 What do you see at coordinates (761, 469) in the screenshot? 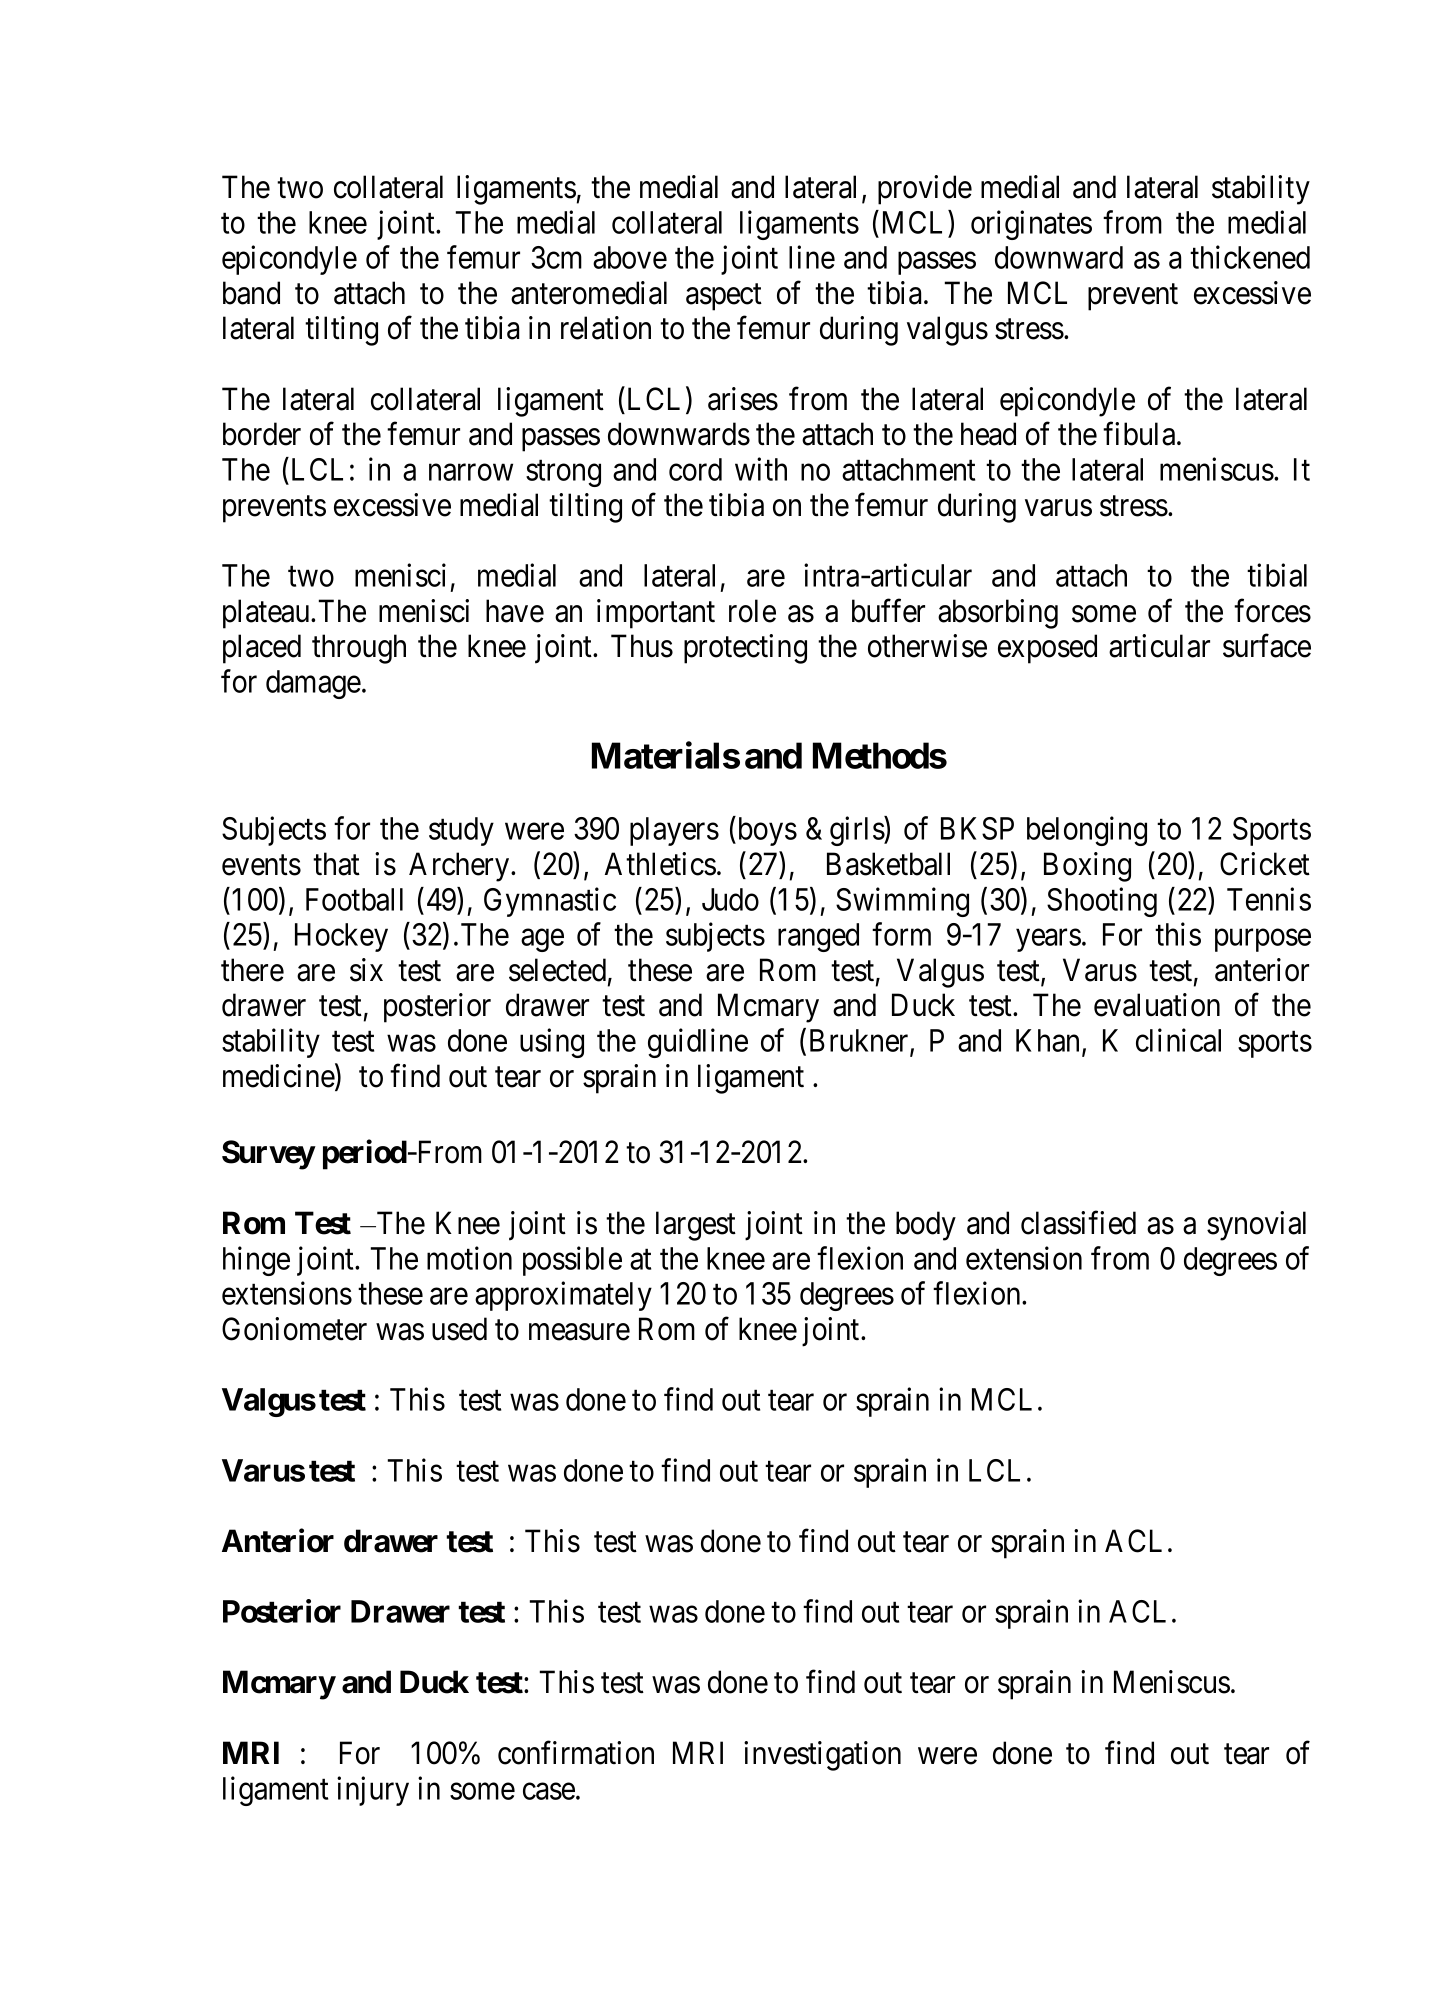
I see `with` at bounding box center [761, 469].
